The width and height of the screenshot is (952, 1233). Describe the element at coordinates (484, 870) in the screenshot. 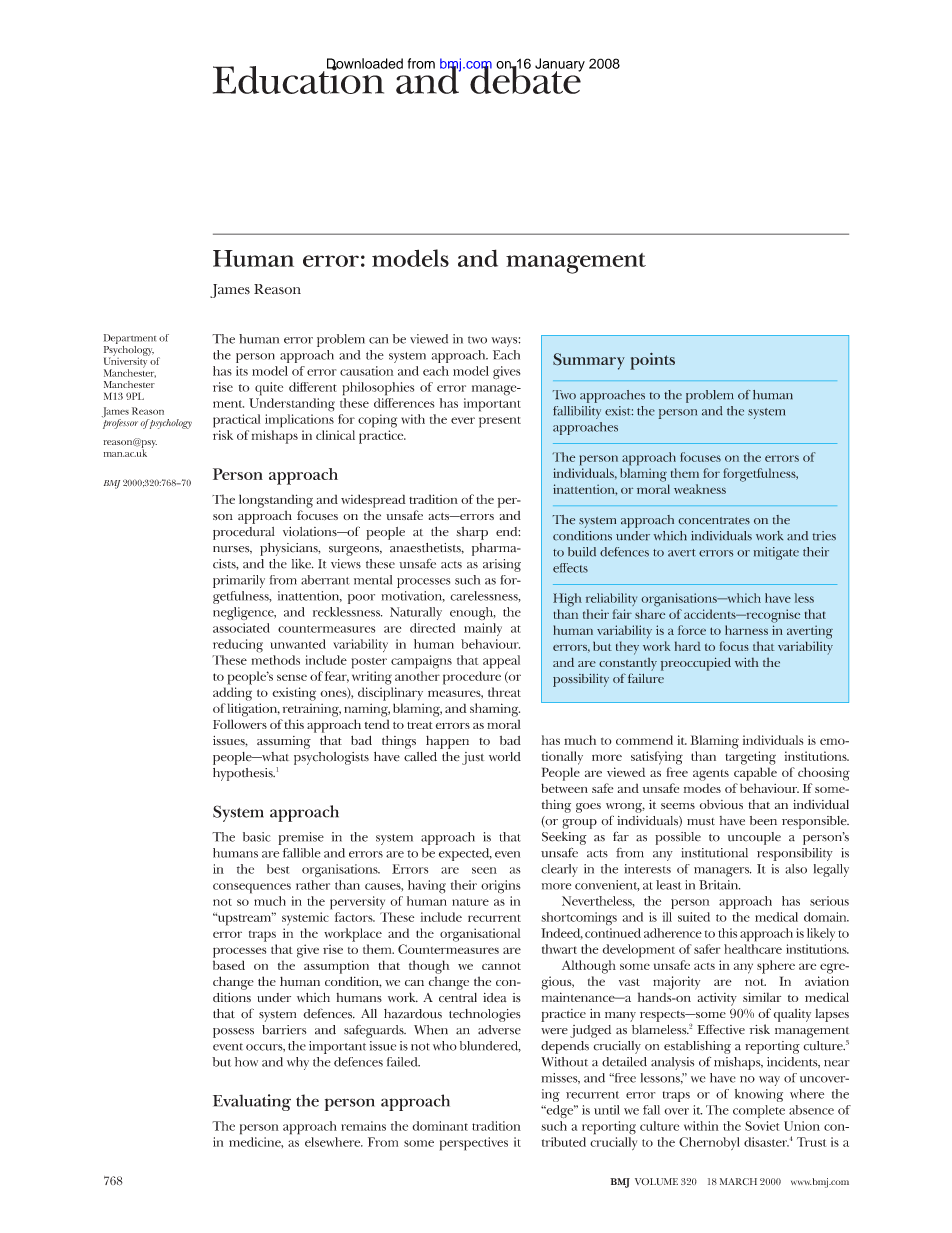

I see `seen` at that location.
